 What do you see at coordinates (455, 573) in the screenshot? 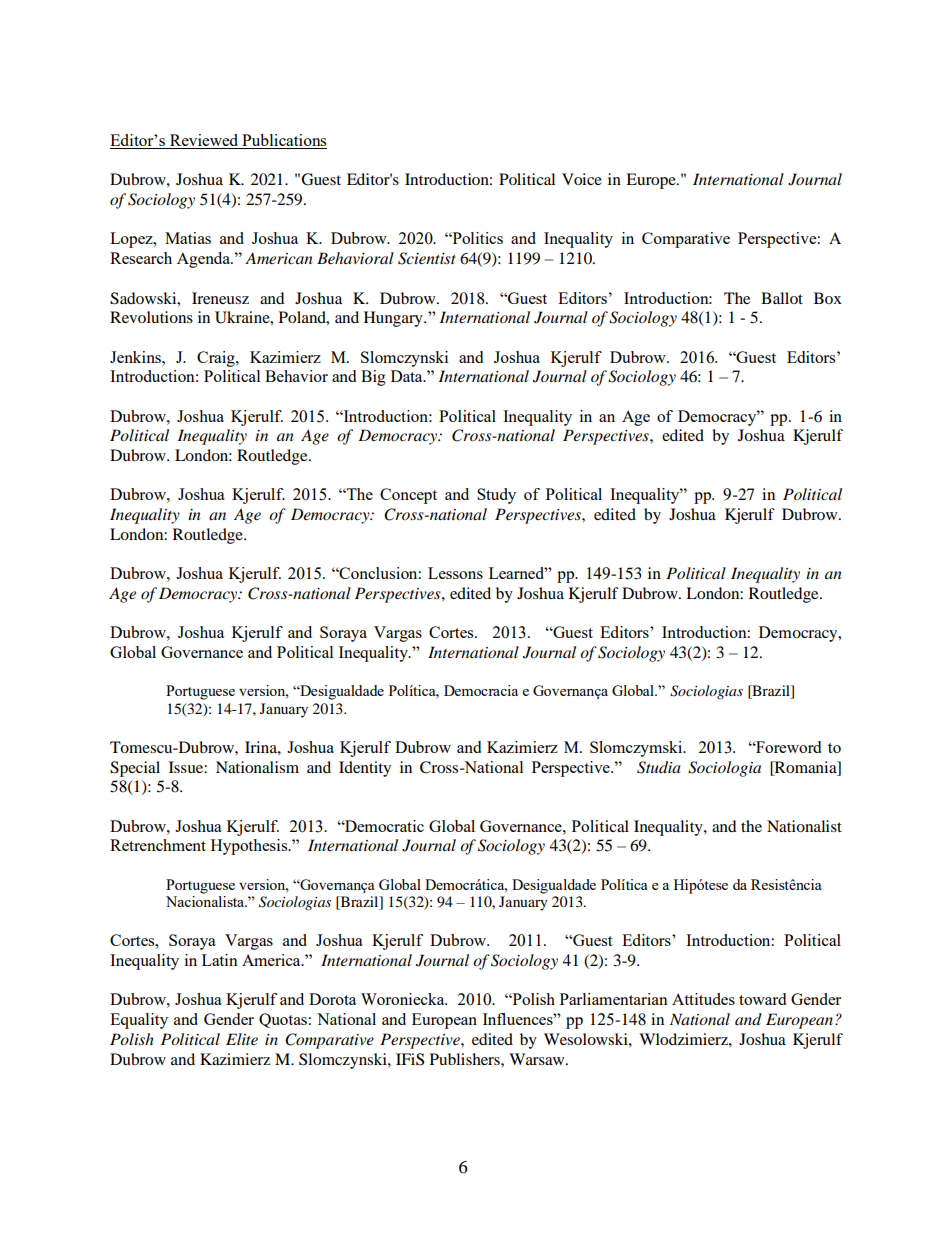
I see `Lessons` at bounding box center [455, 573].
